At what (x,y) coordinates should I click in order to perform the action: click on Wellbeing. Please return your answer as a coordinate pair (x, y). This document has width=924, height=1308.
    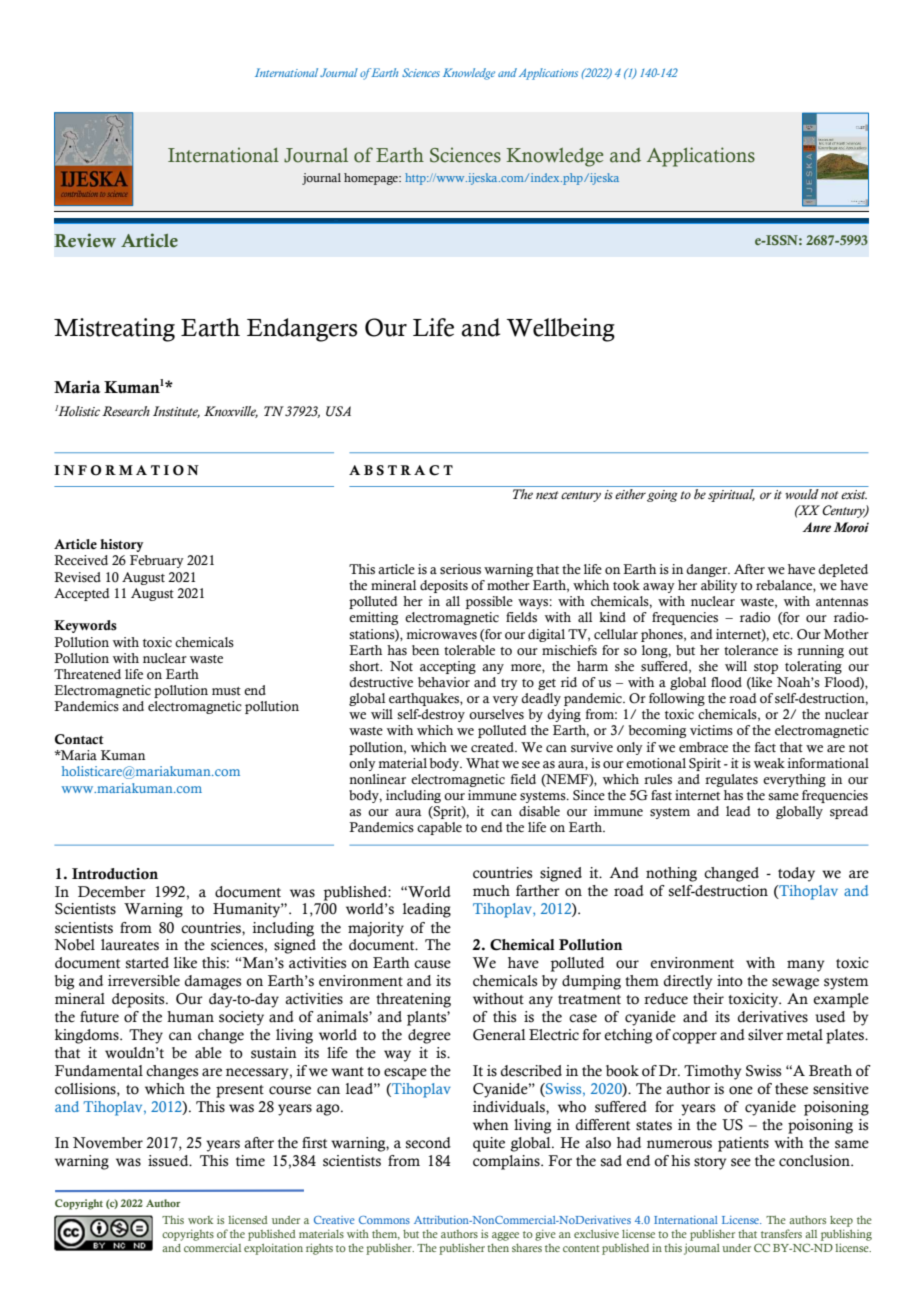
    Looking at the image, I should click on (561, 330).
